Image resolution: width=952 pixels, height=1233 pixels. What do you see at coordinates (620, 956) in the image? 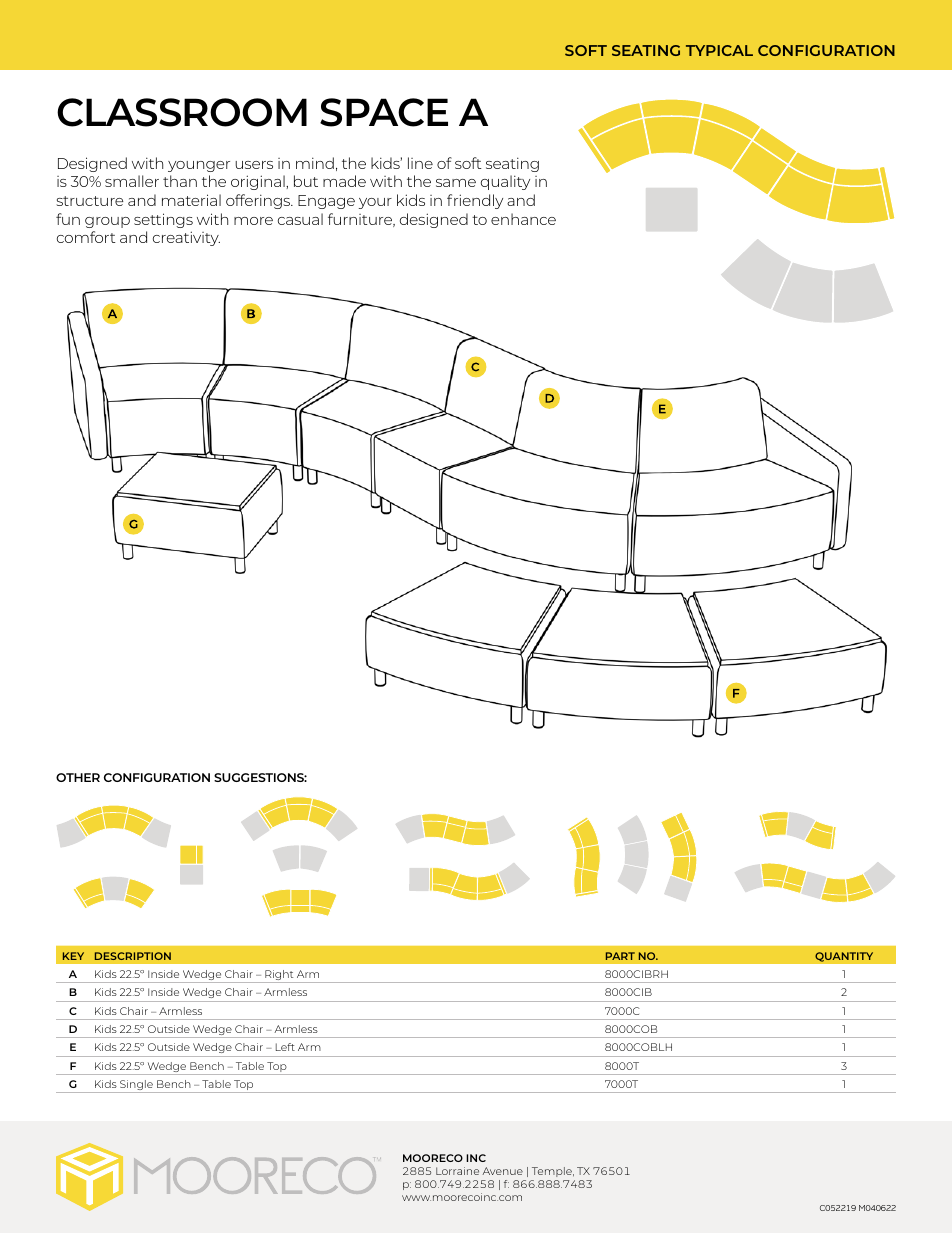
I see `PART` at bounding box center [620, 956].
